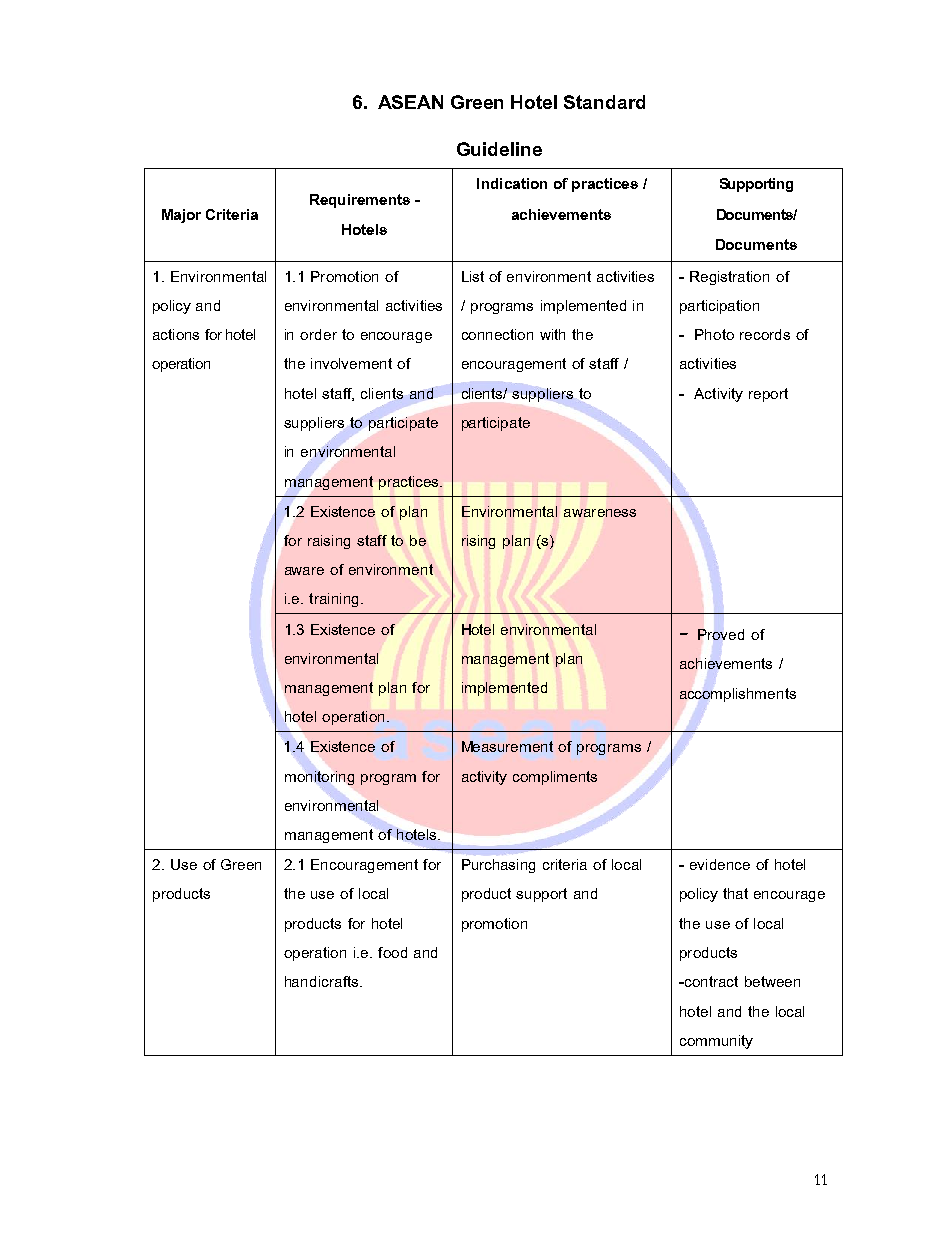  Describe the element at coordinates (181, 216) in the image. I see `Major` at that location.
